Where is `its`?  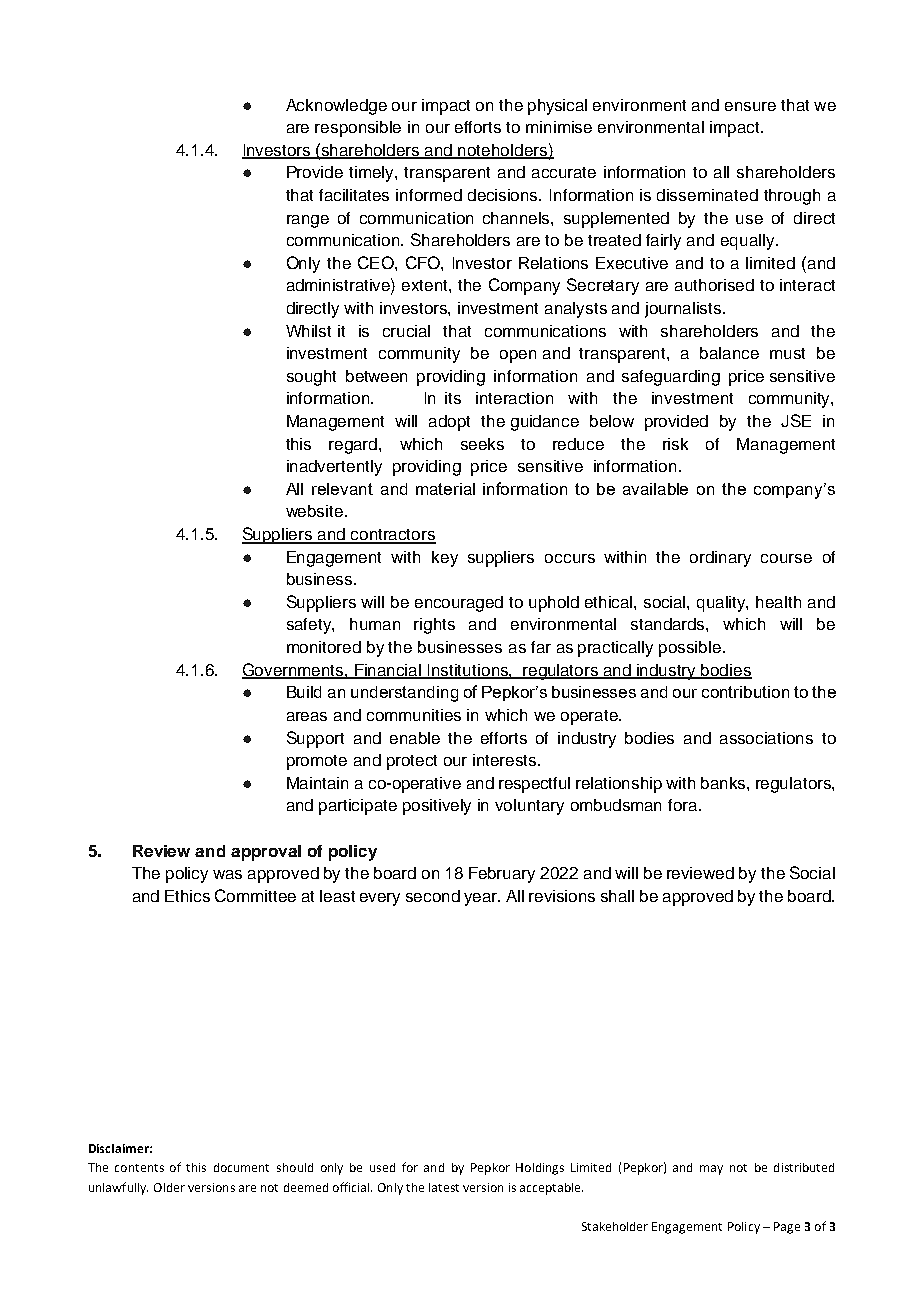
its is located at coordinates (453, 398).
